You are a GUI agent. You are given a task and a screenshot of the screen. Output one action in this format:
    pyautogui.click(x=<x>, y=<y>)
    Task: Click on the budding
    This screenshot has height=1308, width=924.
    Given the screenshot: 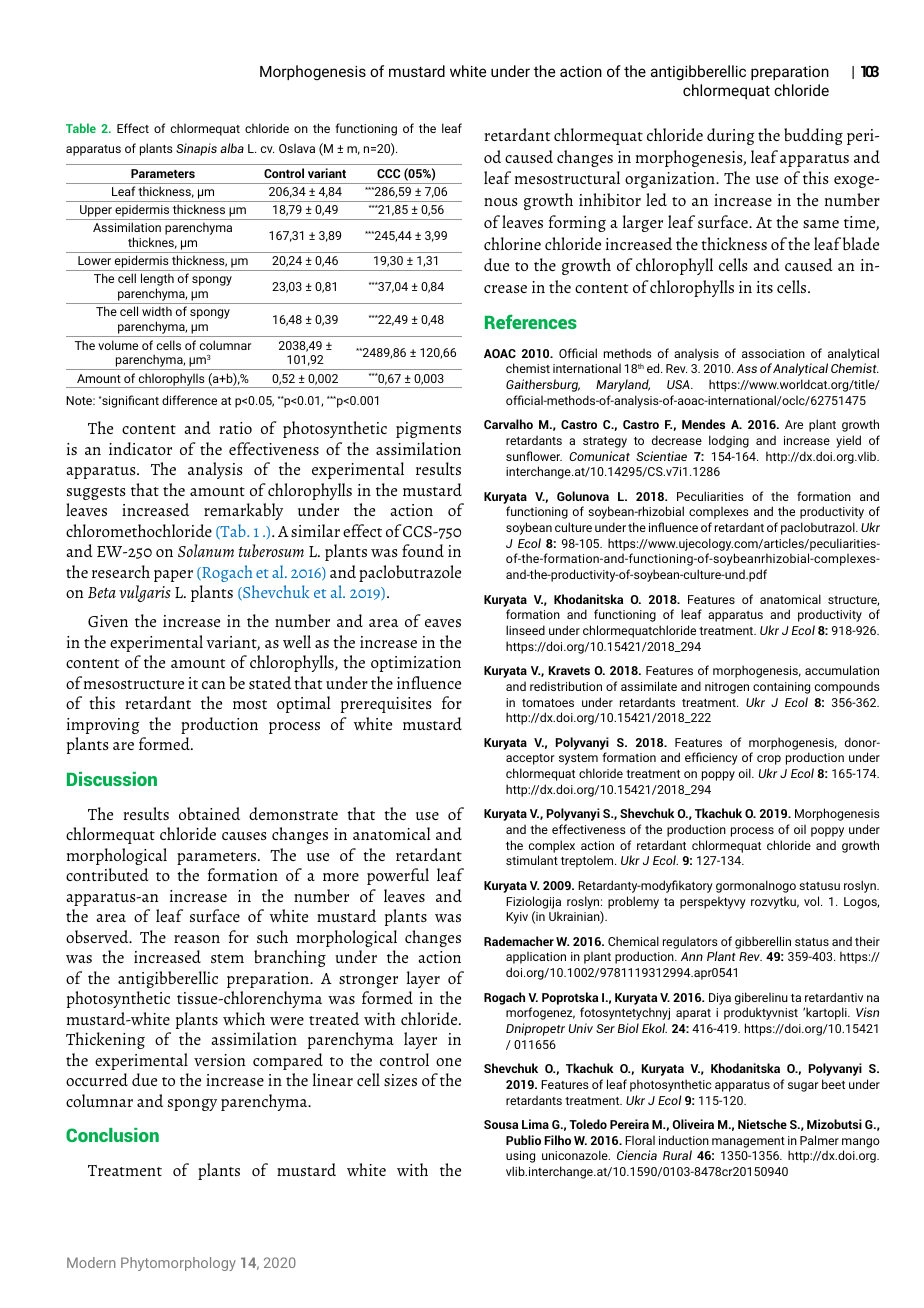 What is the action you would take?
    pyautogui.click(x=813, y=136)
